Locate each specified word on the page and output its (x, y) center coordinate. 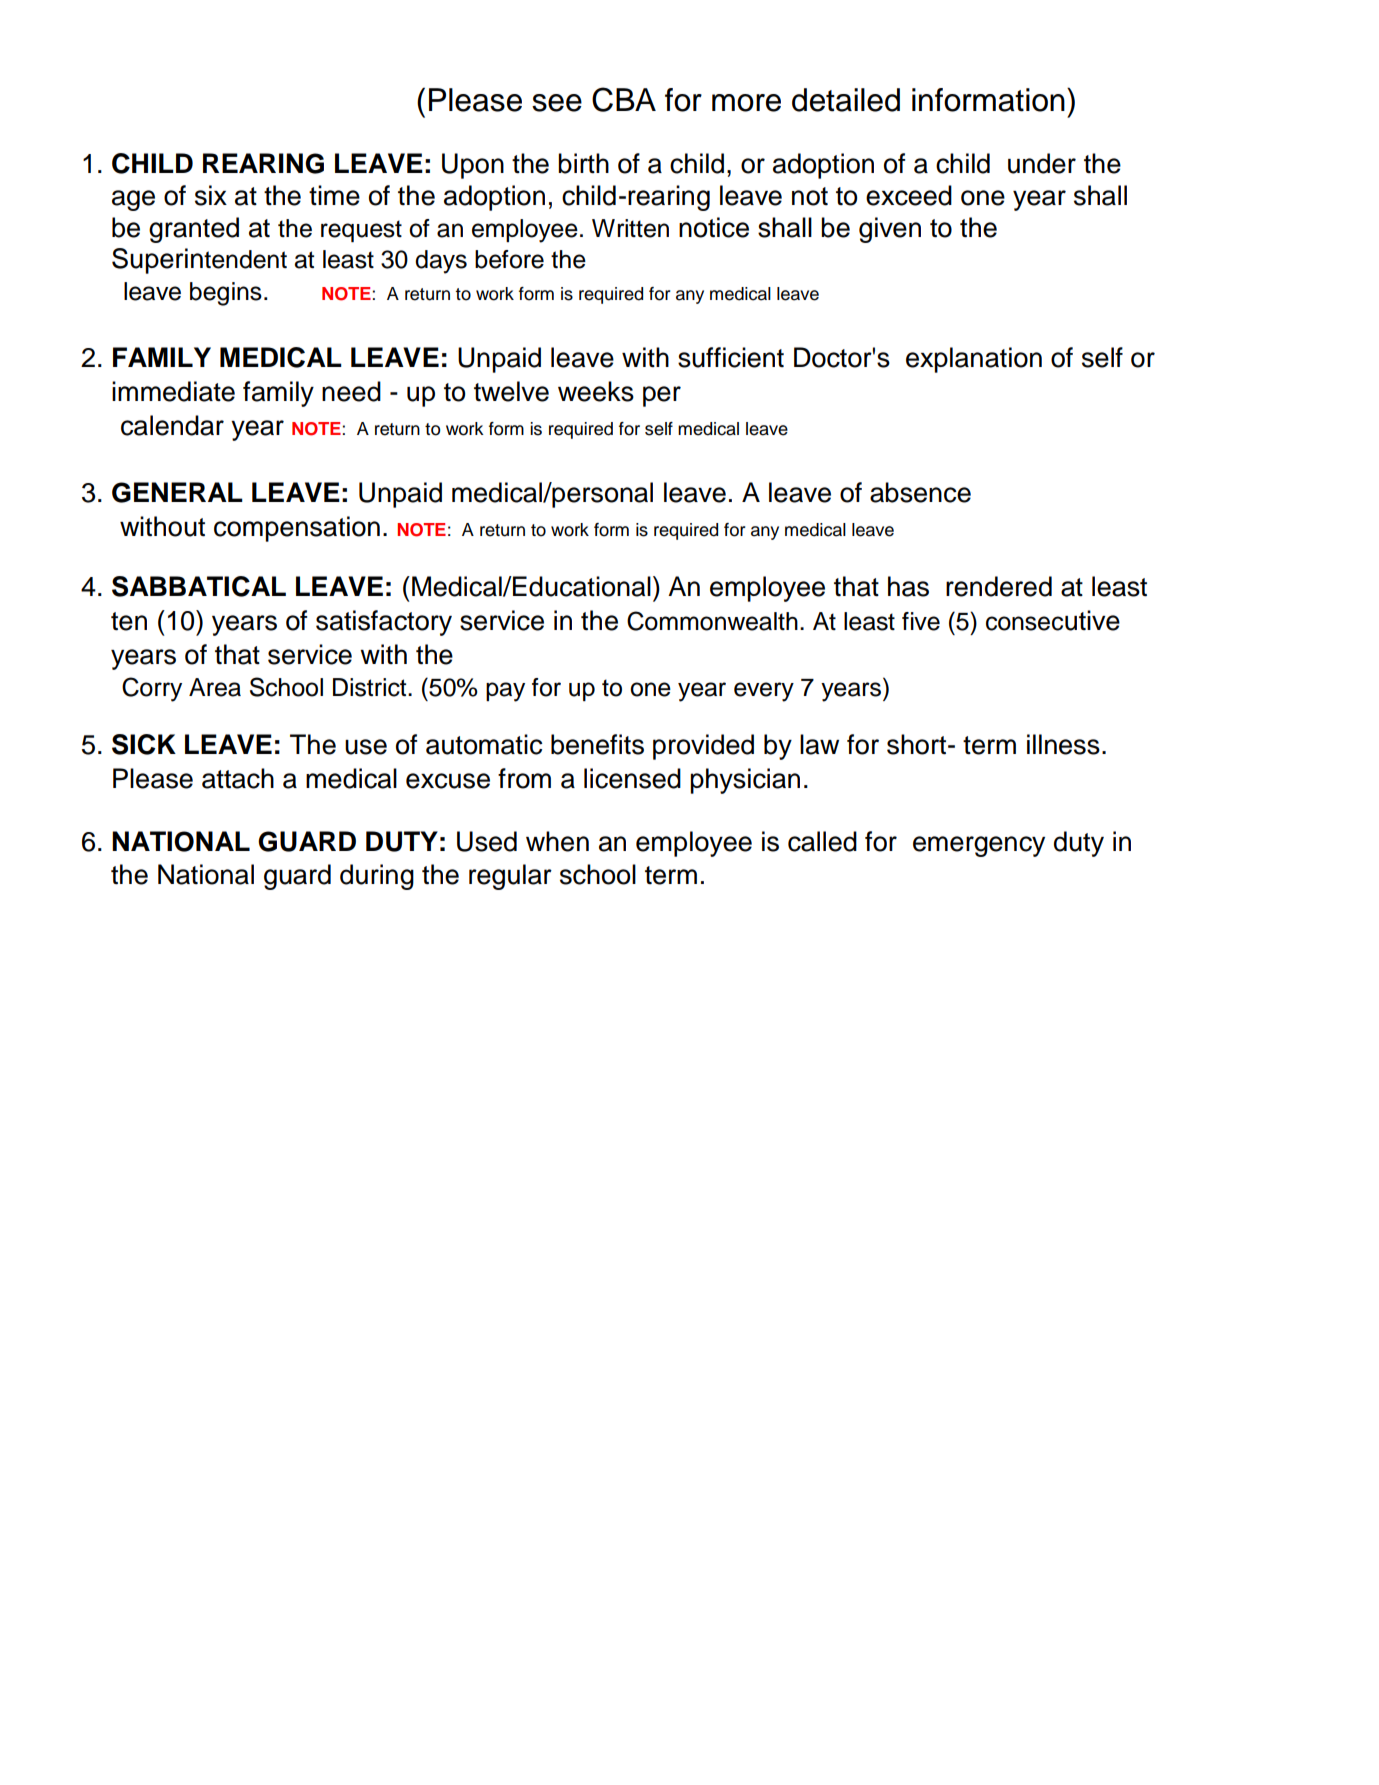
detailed (846, 100)
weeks (596, 391)
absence (920, 492)
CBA (624, 99)
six (211, 195)
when (557, 841)
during (377, 877)
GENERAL (177, 492)
